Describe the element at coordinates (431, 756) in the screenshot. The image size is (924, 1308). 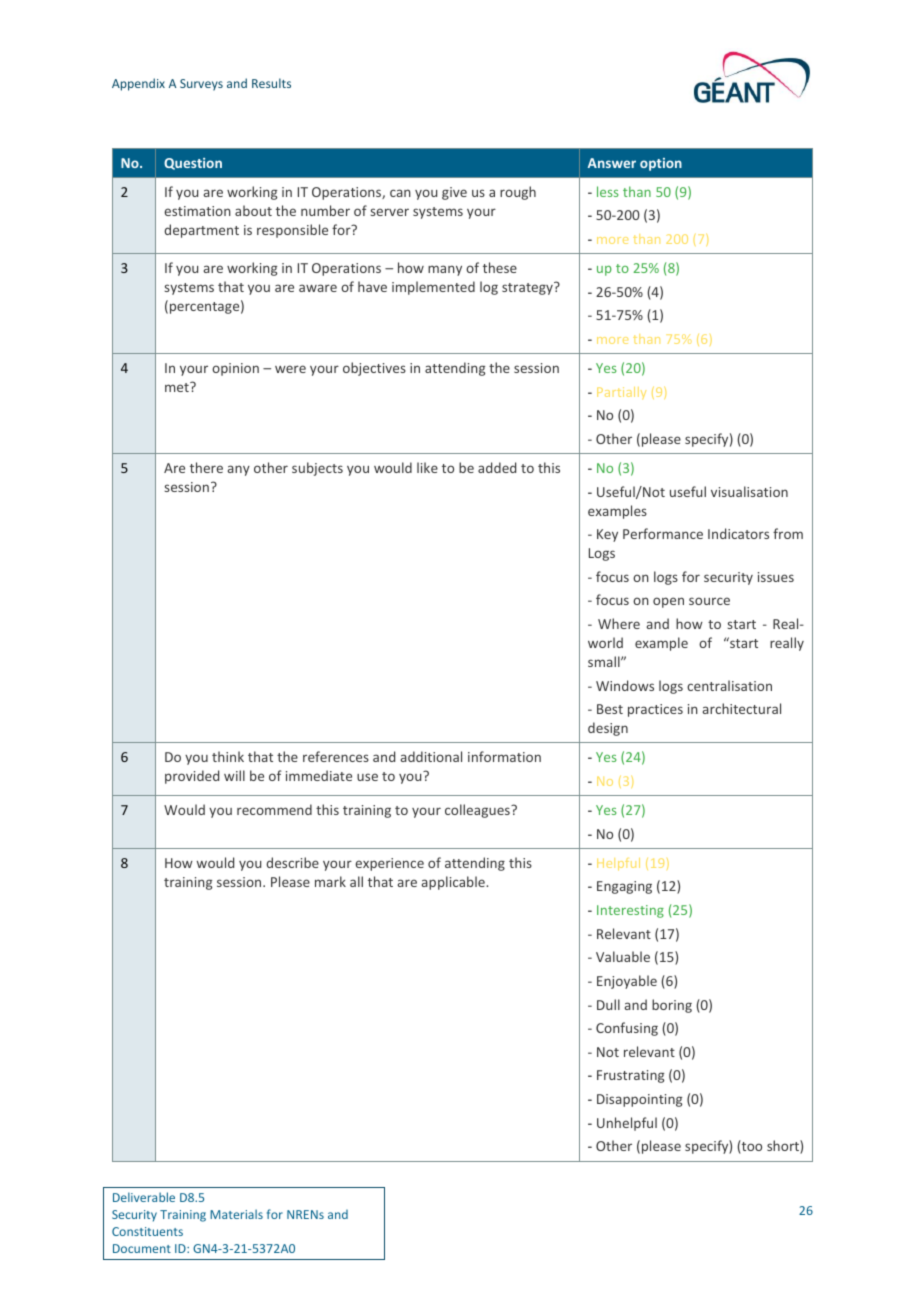
I see `additional` at that location.
